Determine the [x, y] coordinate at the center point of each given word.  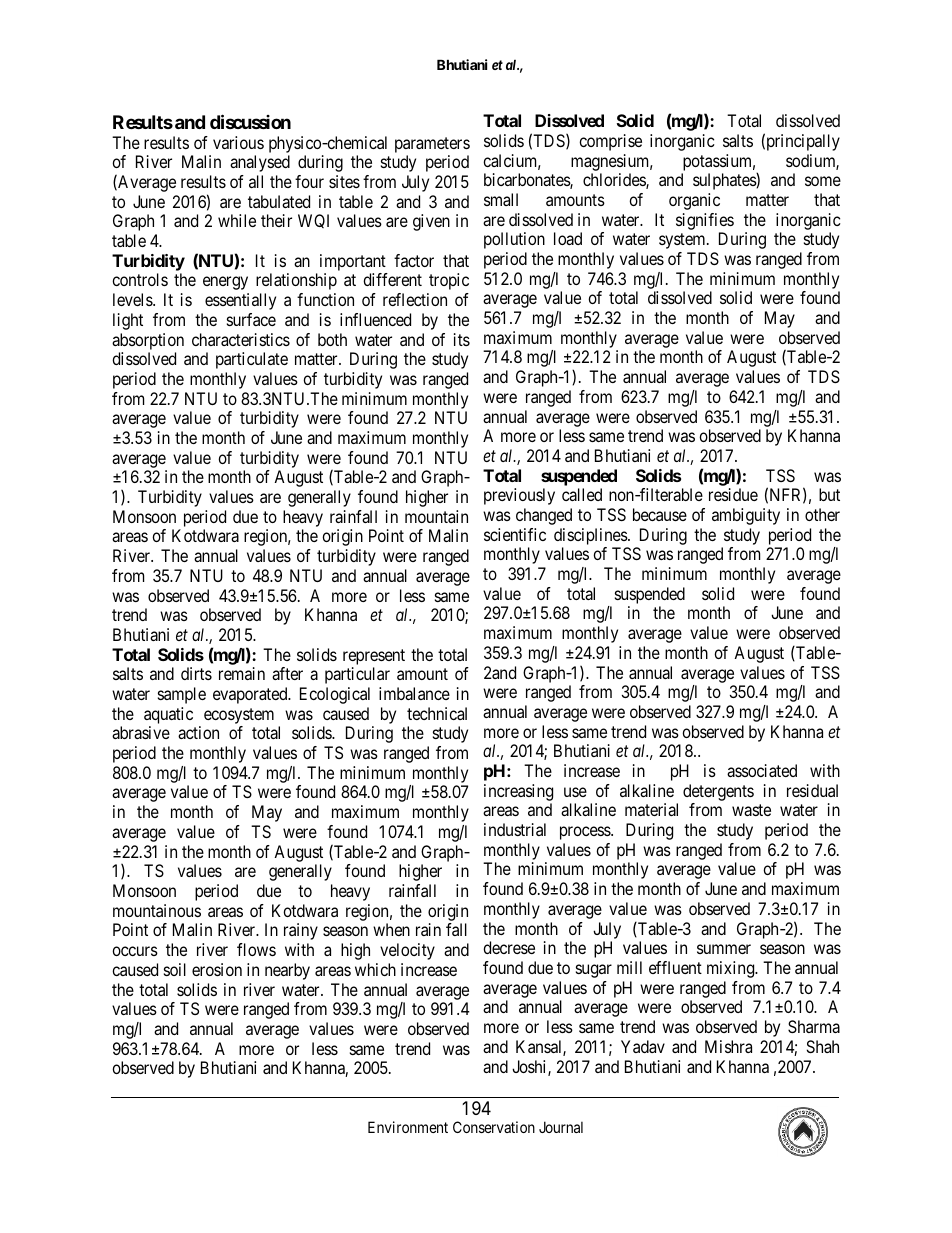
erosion [217, 969]
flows [256, 949]
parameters [432, 145]
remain [242, 673]
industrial [515, 829]
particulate [252, 360]
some [823, 181]
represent [374, 657]
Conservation [494, 1127]
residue [733, 494]
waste [751, 810]
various [238, 142]
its [462, 339]
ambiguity [746, 516]
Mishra [728, 1046]
